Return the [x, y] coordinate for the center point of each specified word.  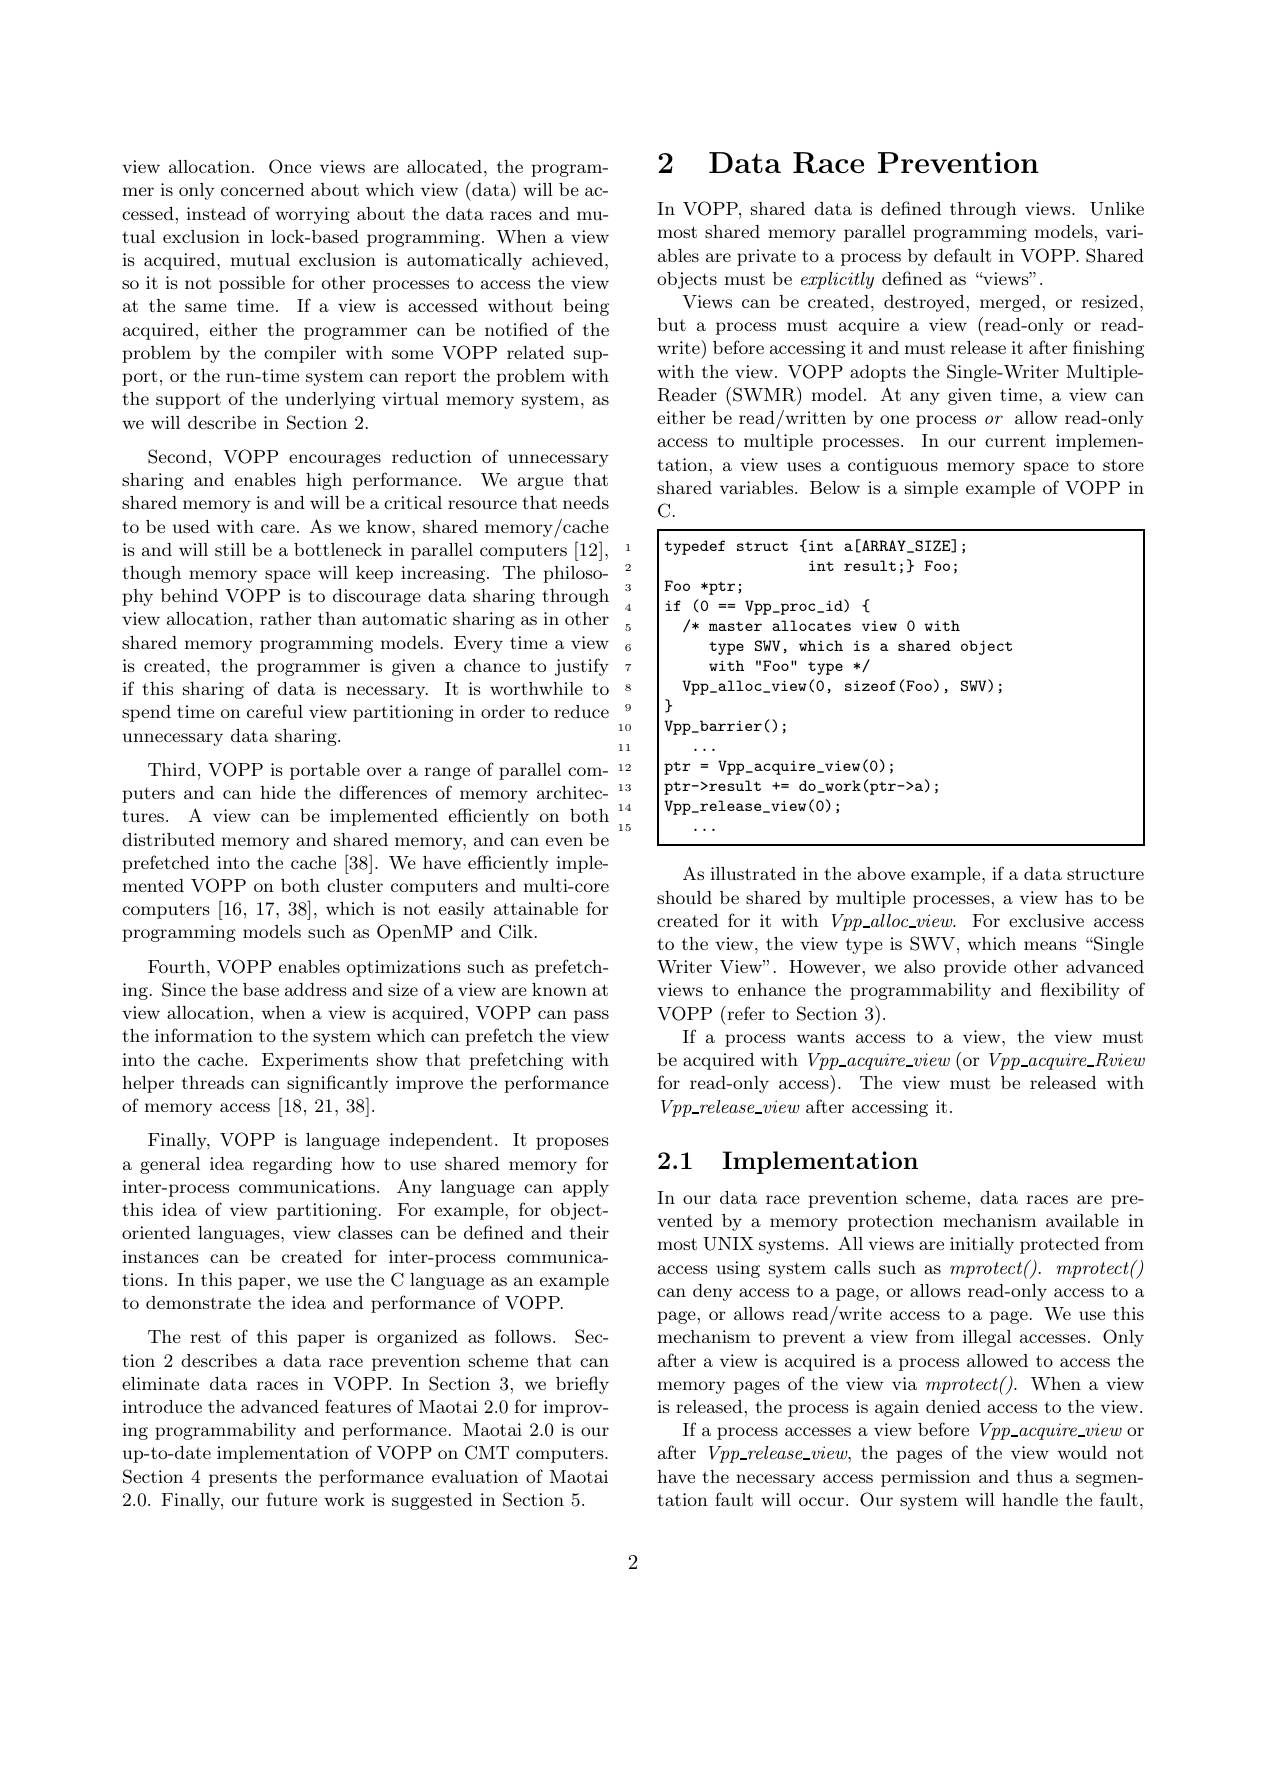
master [735, 626]
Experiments [315, 1061]
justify [582, 667]
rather [285, 618]
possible [252, 284]
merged [1010, 303]
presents [243, 1479]
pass [591, 1016]
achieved [569, 259]
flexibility [1080, 991]
